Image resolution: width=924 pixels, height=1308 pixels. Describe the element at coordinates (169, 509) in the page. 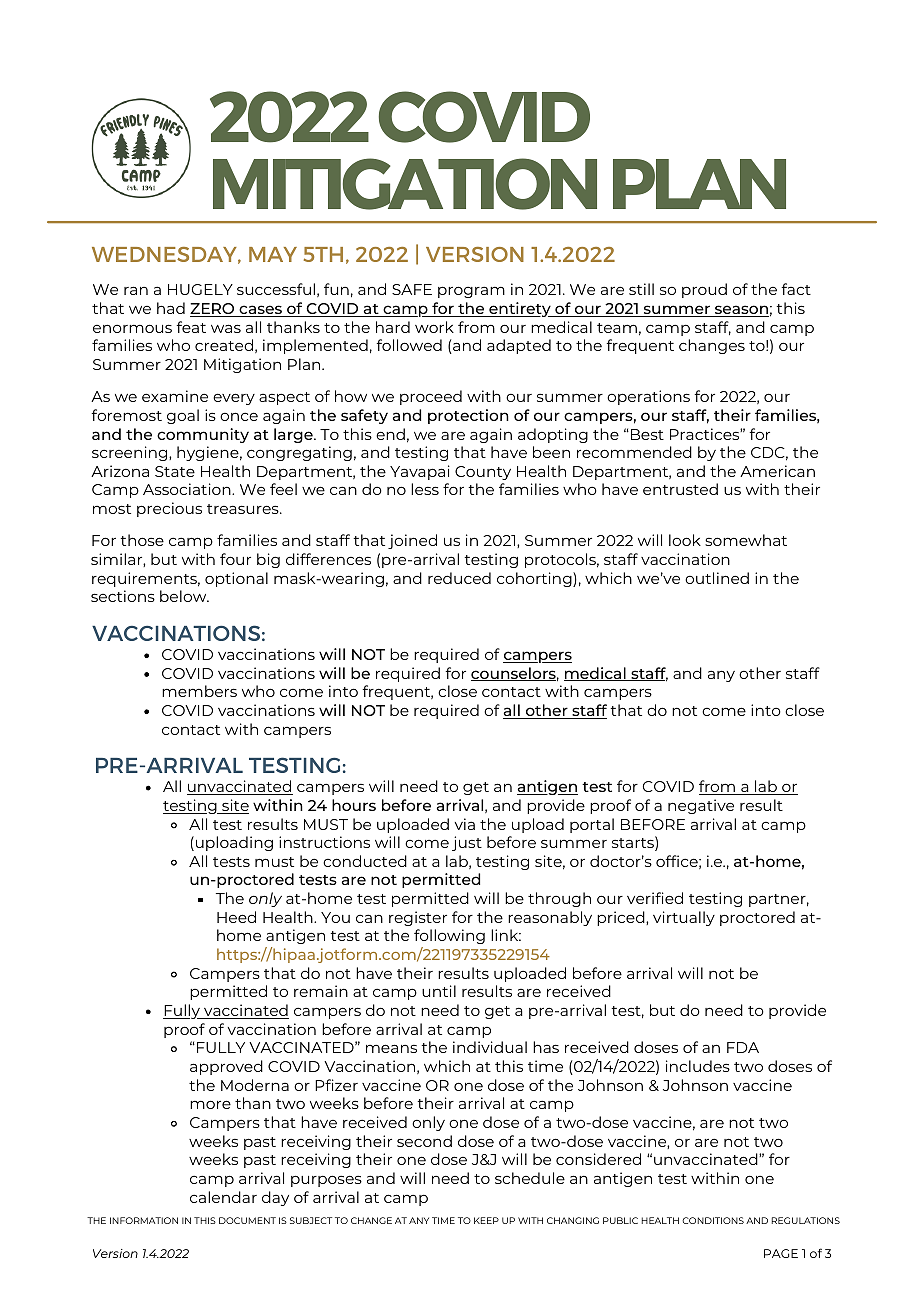

I see `precious` at that location.
